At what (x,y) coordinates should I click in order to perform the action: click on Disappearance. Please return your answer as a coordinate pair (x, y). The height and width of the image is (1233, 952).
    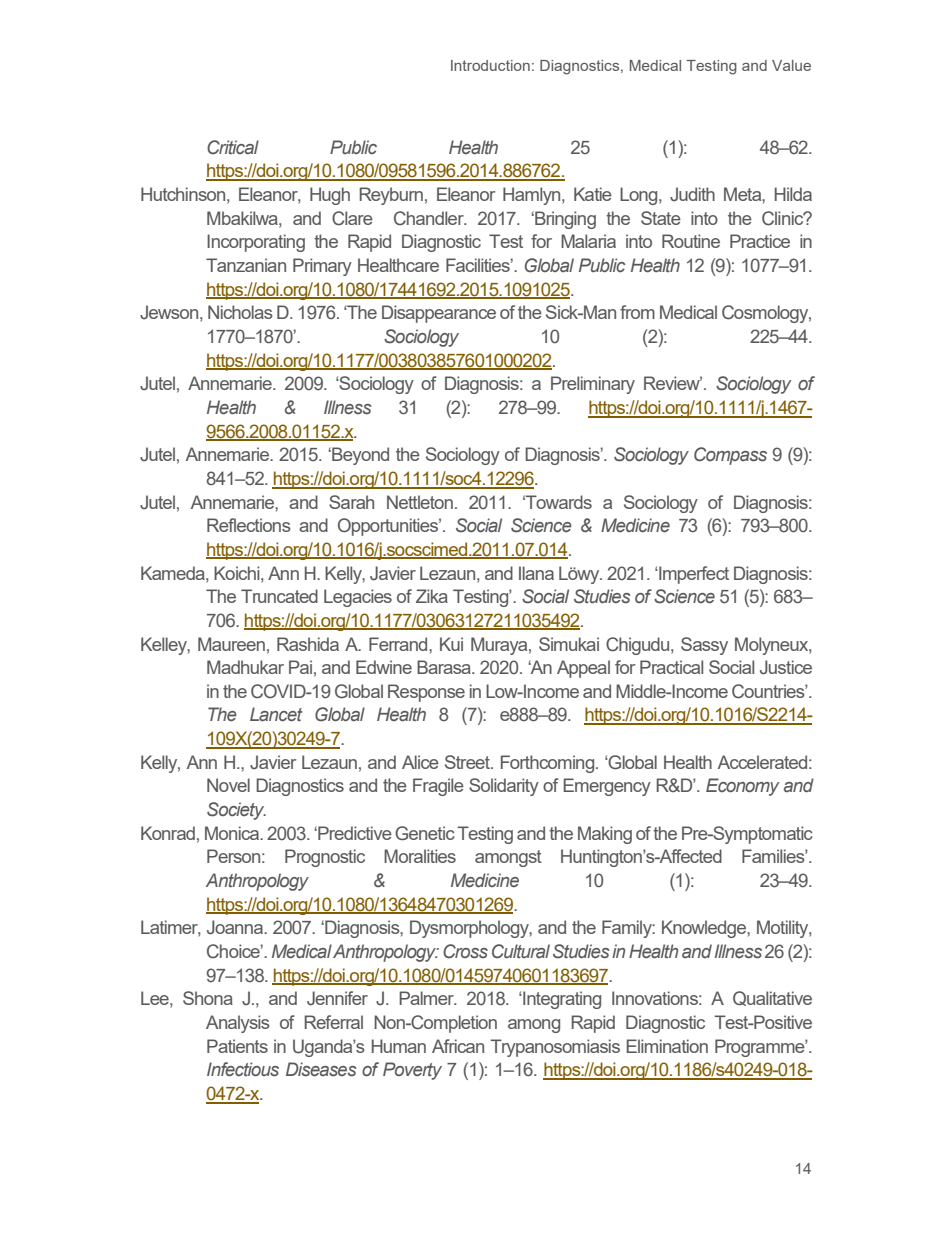
    Looking at the image, I should click on (439, 314).
